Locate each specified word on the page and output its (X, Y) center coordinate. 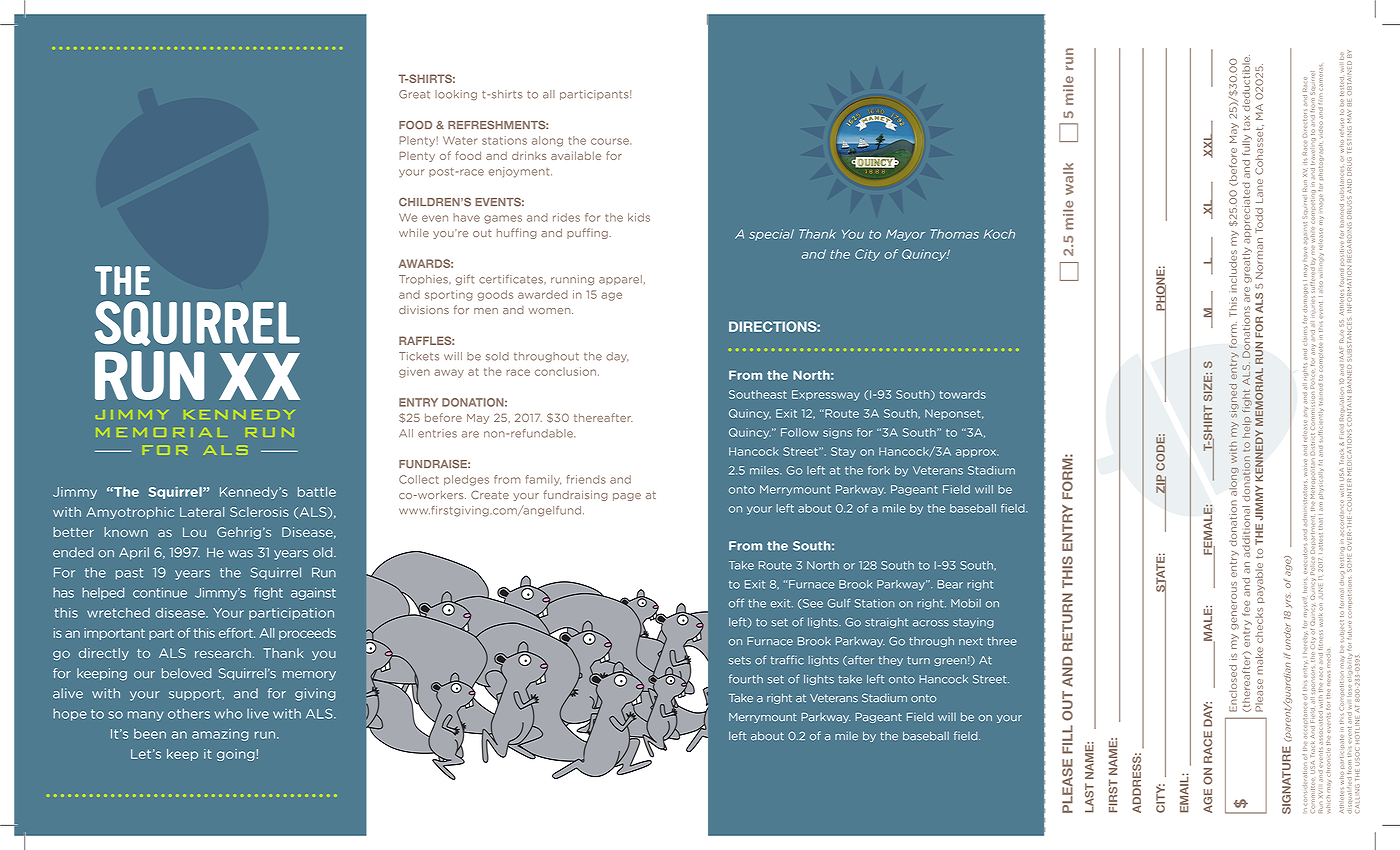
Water (460, 140)
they (891, 661)
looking (456, 95)
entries (437, 433)
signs (837, 433)
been (150, 734)
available (576, 155)
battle (317, 492)
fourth (746, 679)
